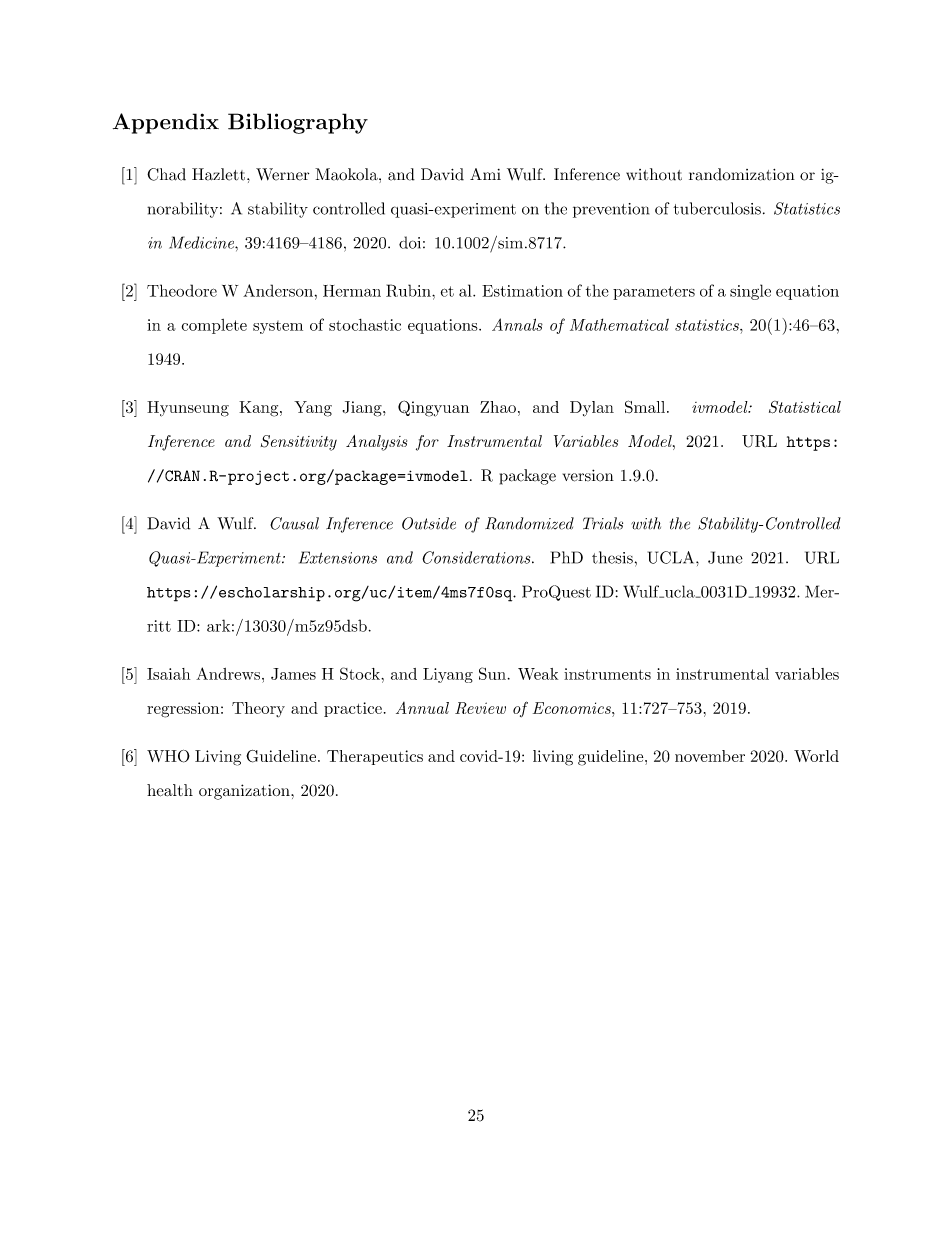  Describe the element at coordinates (294, 523) in the image. I see `Causal` at that location.
